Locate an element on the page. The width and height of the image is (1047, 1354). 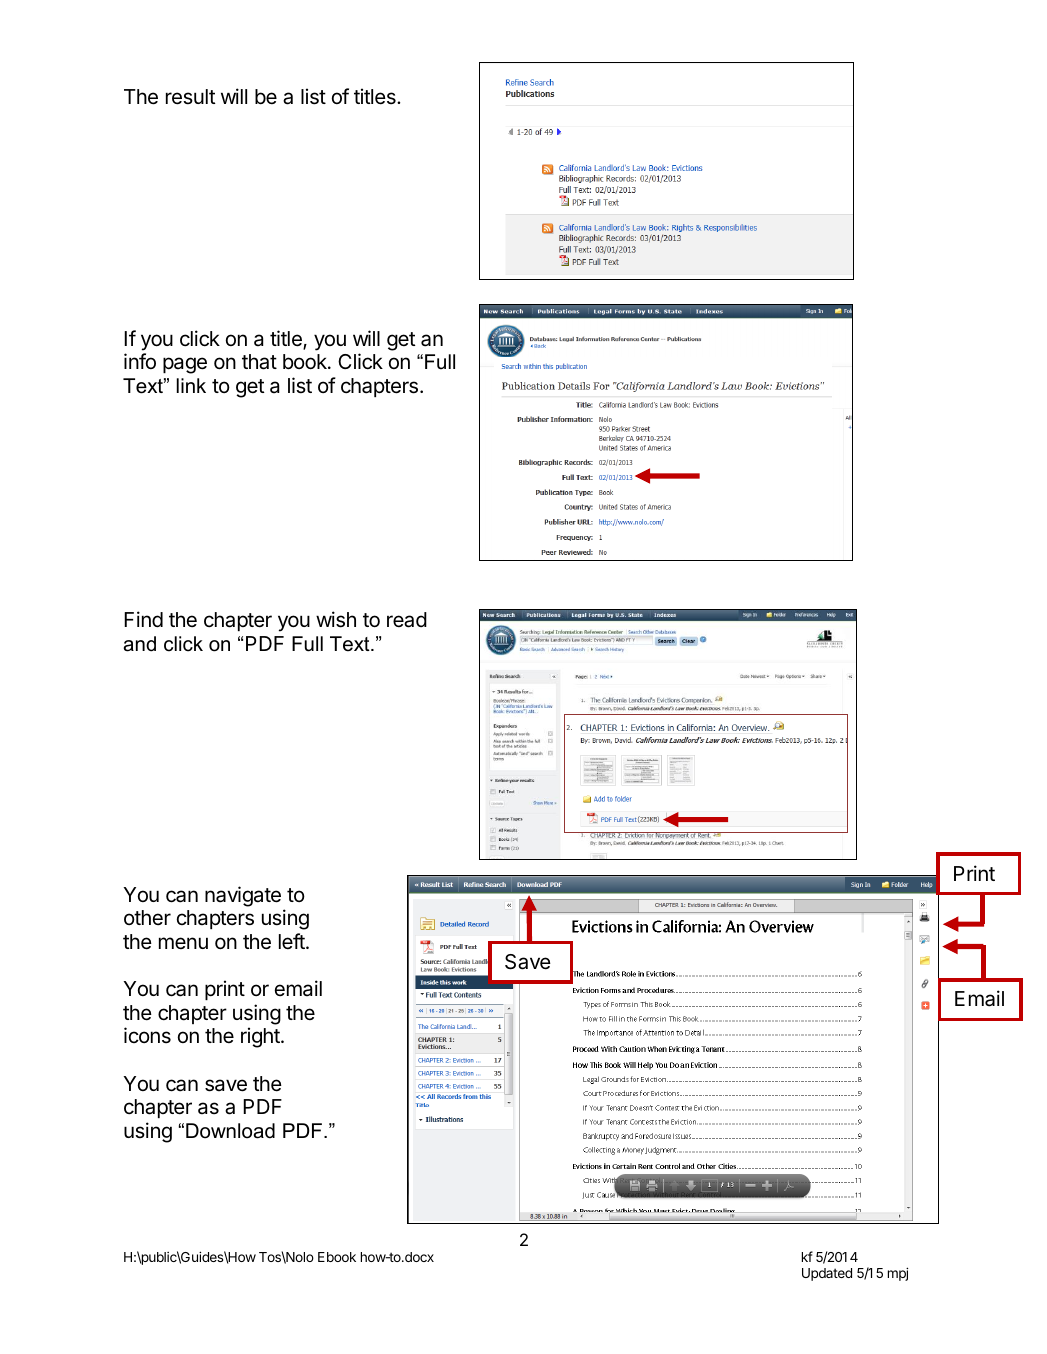
navigate is located at coordinates (243, 896).
